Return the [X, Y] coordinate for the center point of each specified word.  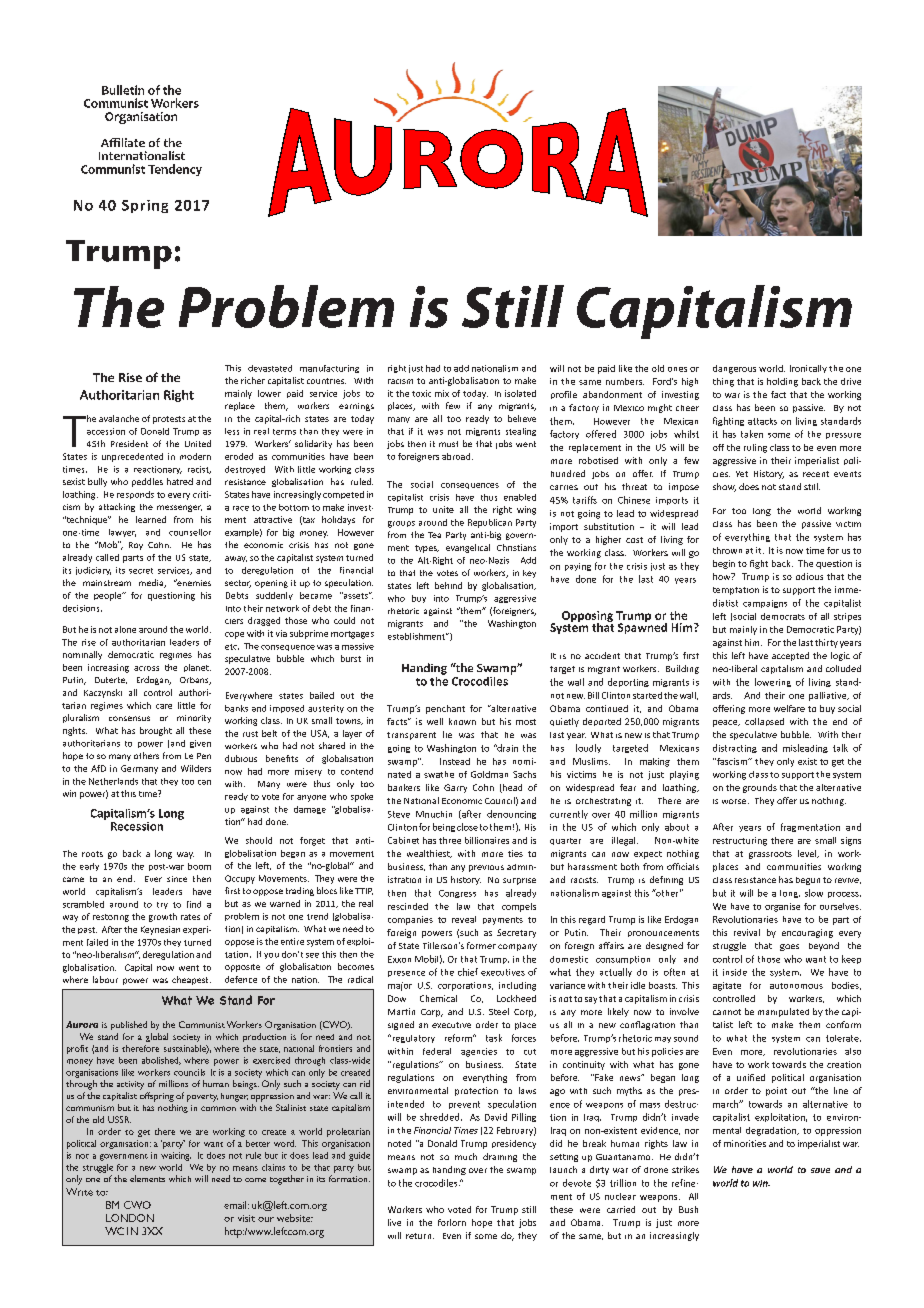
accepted [790, 656]
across [146, 668]
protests [169, 420]
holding [782, 382]
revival [747, 932]
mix [442, 393]
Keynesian [160, 930]
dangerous [734, 369]
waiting [176, 1156]
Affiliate [123, 142]
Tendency [175, 170]
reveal [464, 919]
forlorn [452, 1222]
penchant [445, 709]
